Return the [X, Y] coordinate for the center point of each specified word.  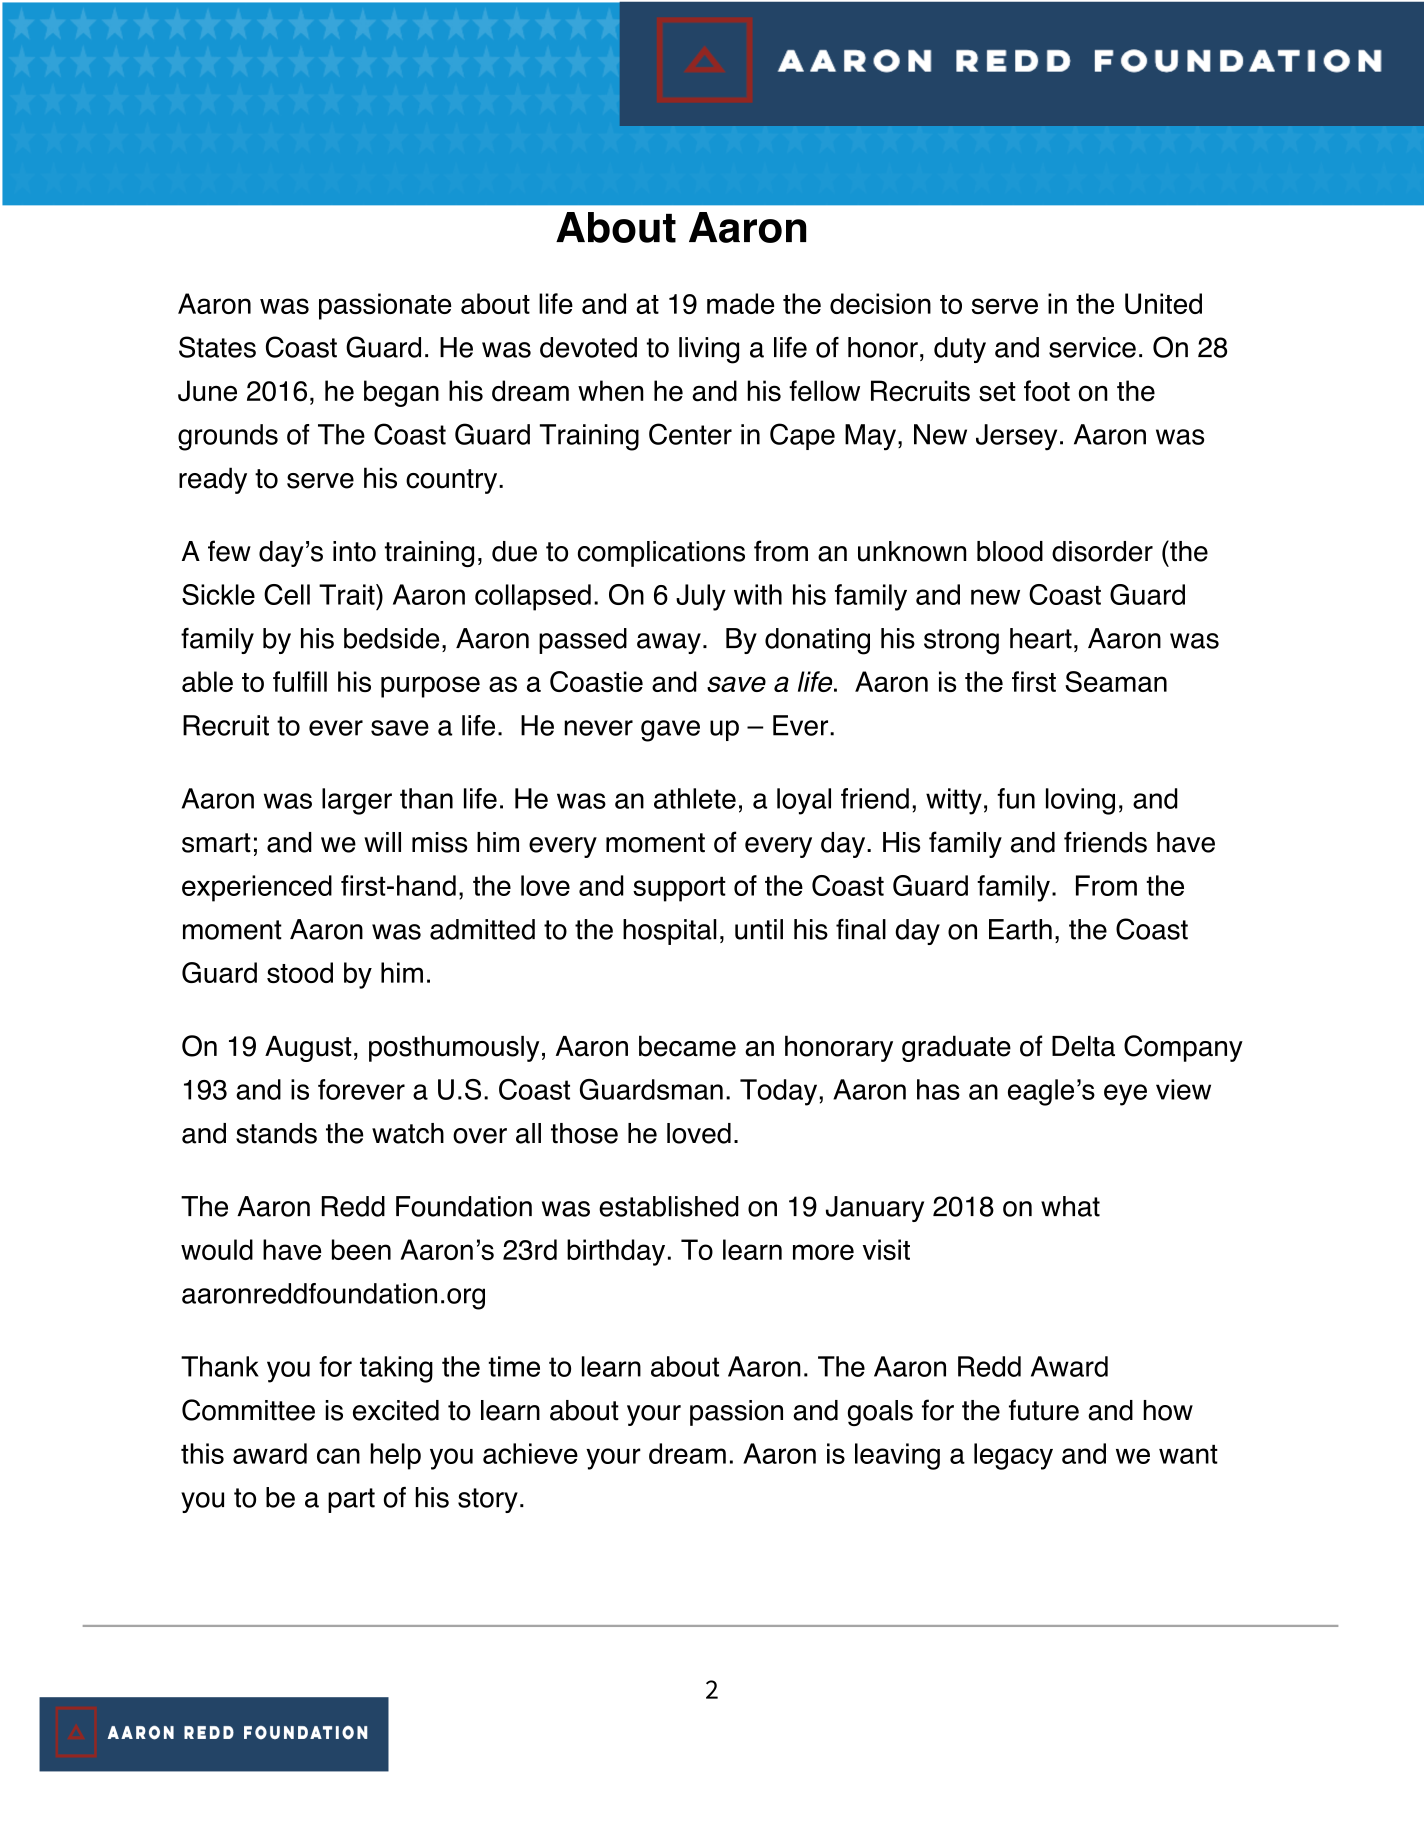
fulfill [300, 681]
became [687, 1046]
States [217, 347]
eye [1125, 1095]
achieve [530, 1453]
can [338, 1456]
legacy [1013, 1456]
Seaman [1116, 682]
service [1092, 347]
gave [670, 731]
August [308, 1049]
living [709, 350]
